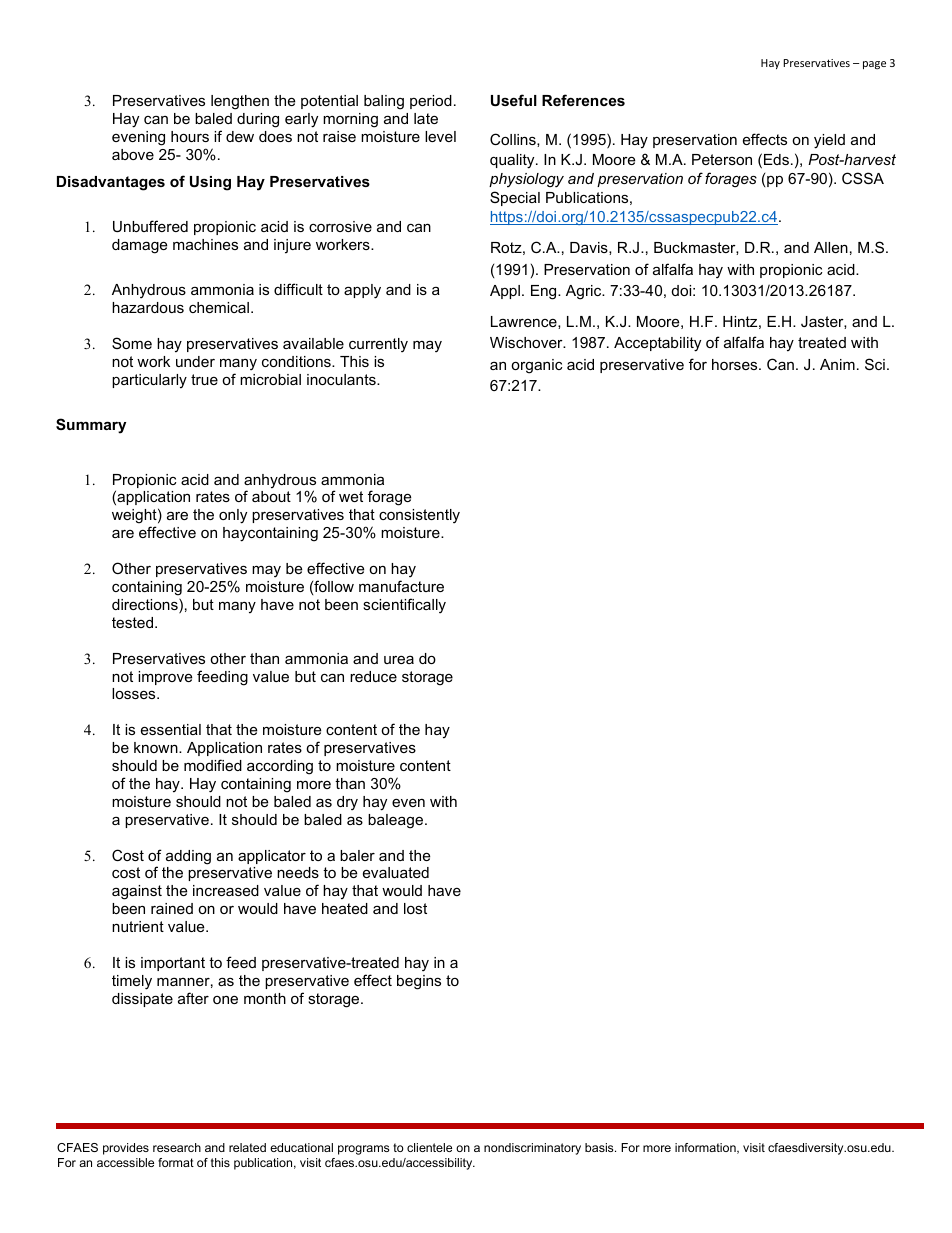  What do you see at coordinates (600, 1147) in the page?
I see `basis` at bounding box center [600, 1147].
